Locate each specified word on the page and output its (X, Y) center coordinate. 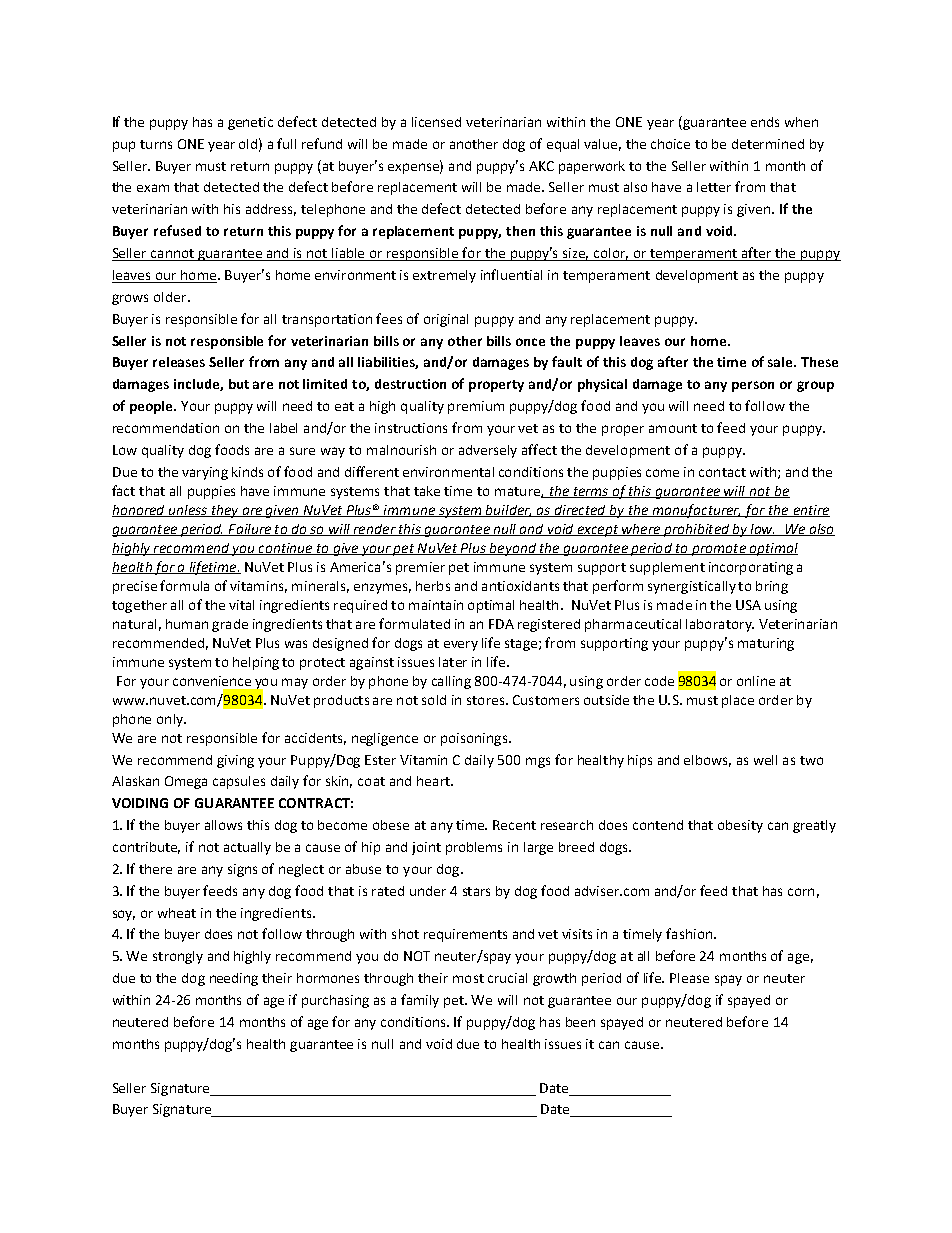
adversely (488, 451)
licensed (436, 122)
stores (487, 700)
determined (768, 144)
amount (673, 428)
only (171, 720)
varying (205, 473)
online (756, 681)
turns (156, 144)
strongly (178, 957)
